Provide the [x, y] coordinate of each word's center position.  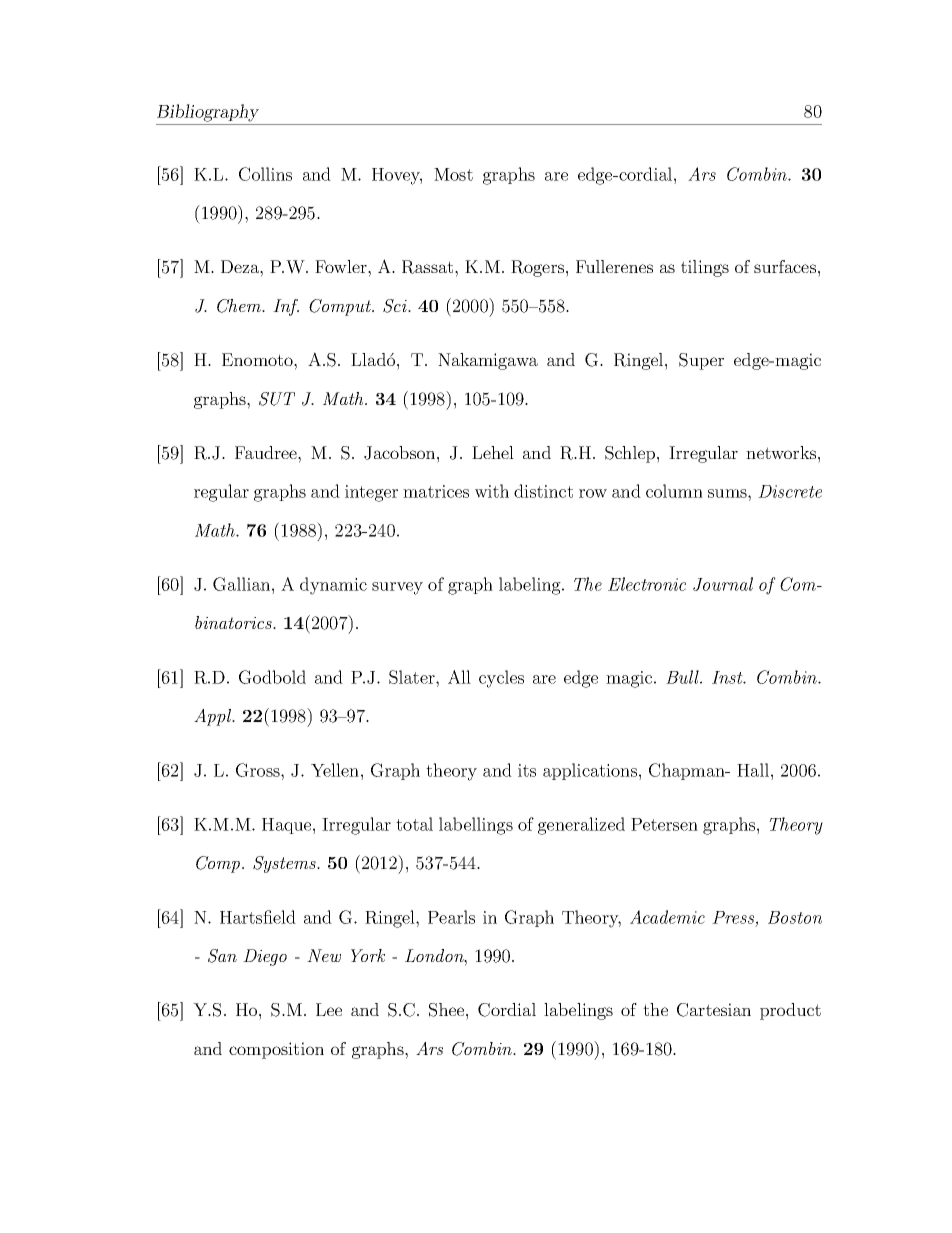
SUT [277, 399]
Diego [265, 957]
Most [453, 174]
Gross [259, 770]
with [492, 491]
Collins [265, 174]
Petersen [664, 824]
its [527, 770]
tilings [705, 268]
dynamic [333, 586]
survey [397, 588]
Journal [723, 584]
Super [701, 361]
